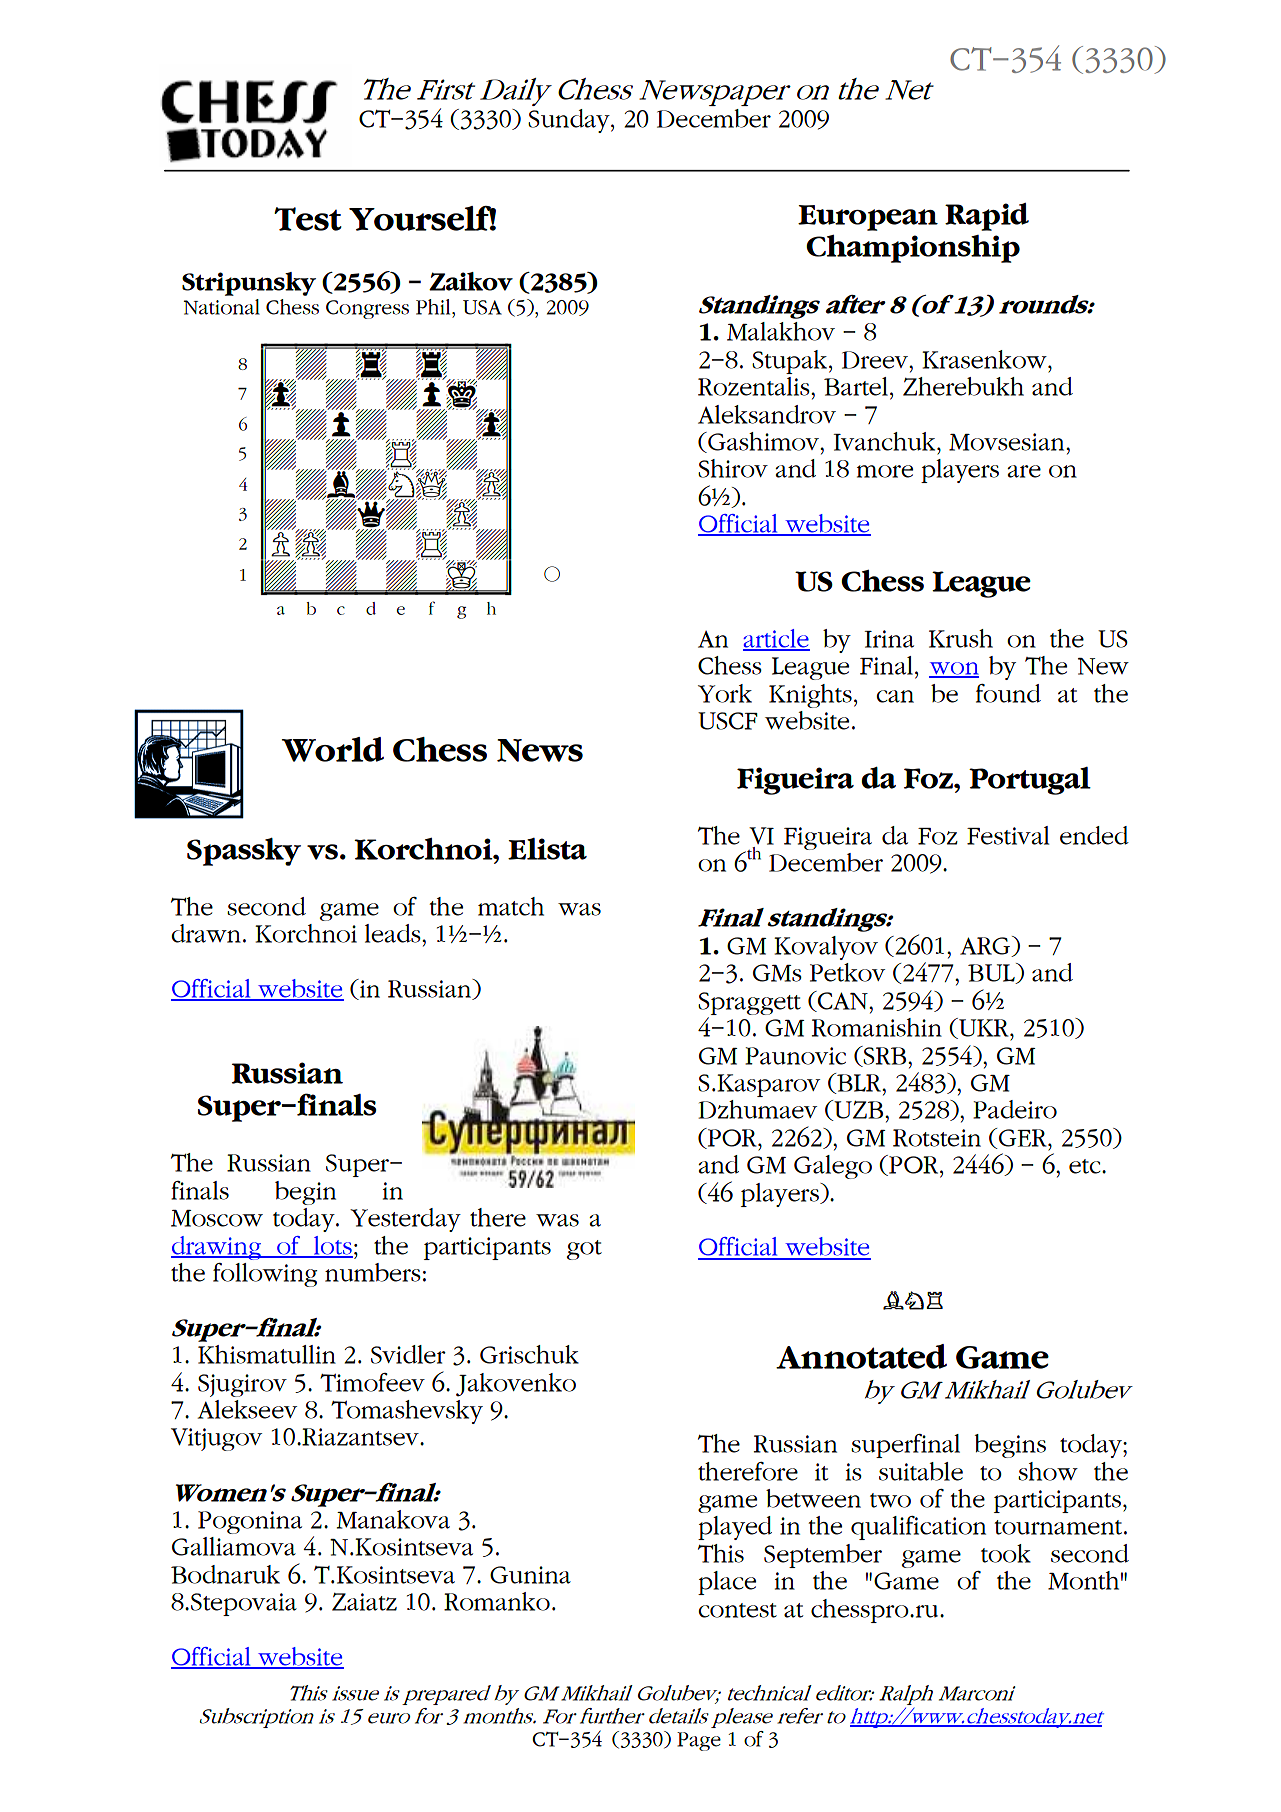 The image size is (1281, 1812). Describe the element at coordinates (885, 471) in the page. I see `more` at that location.
